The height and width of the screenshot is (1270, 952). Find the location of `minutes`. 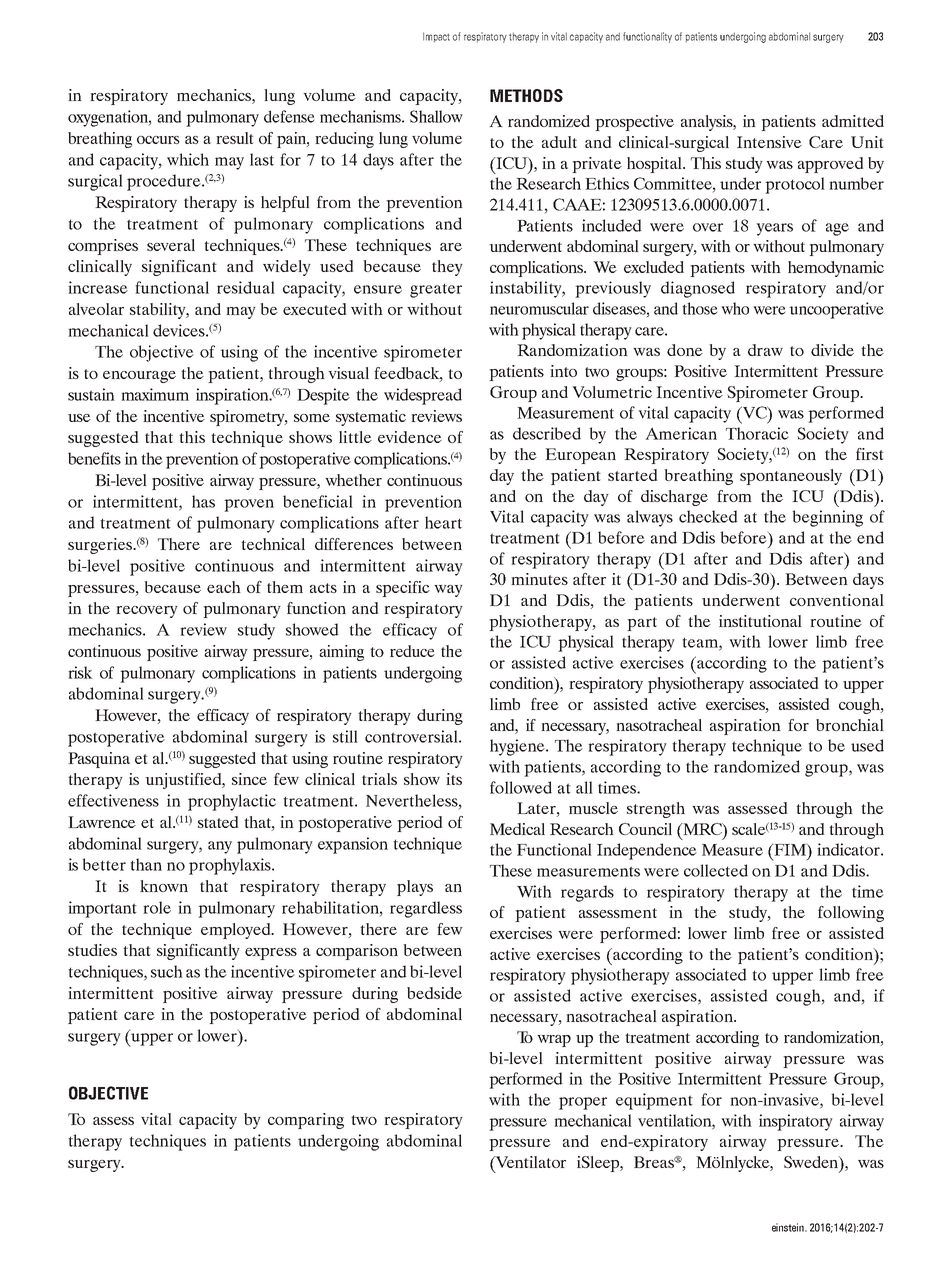

minutes is located at coordinates (539, 579).
